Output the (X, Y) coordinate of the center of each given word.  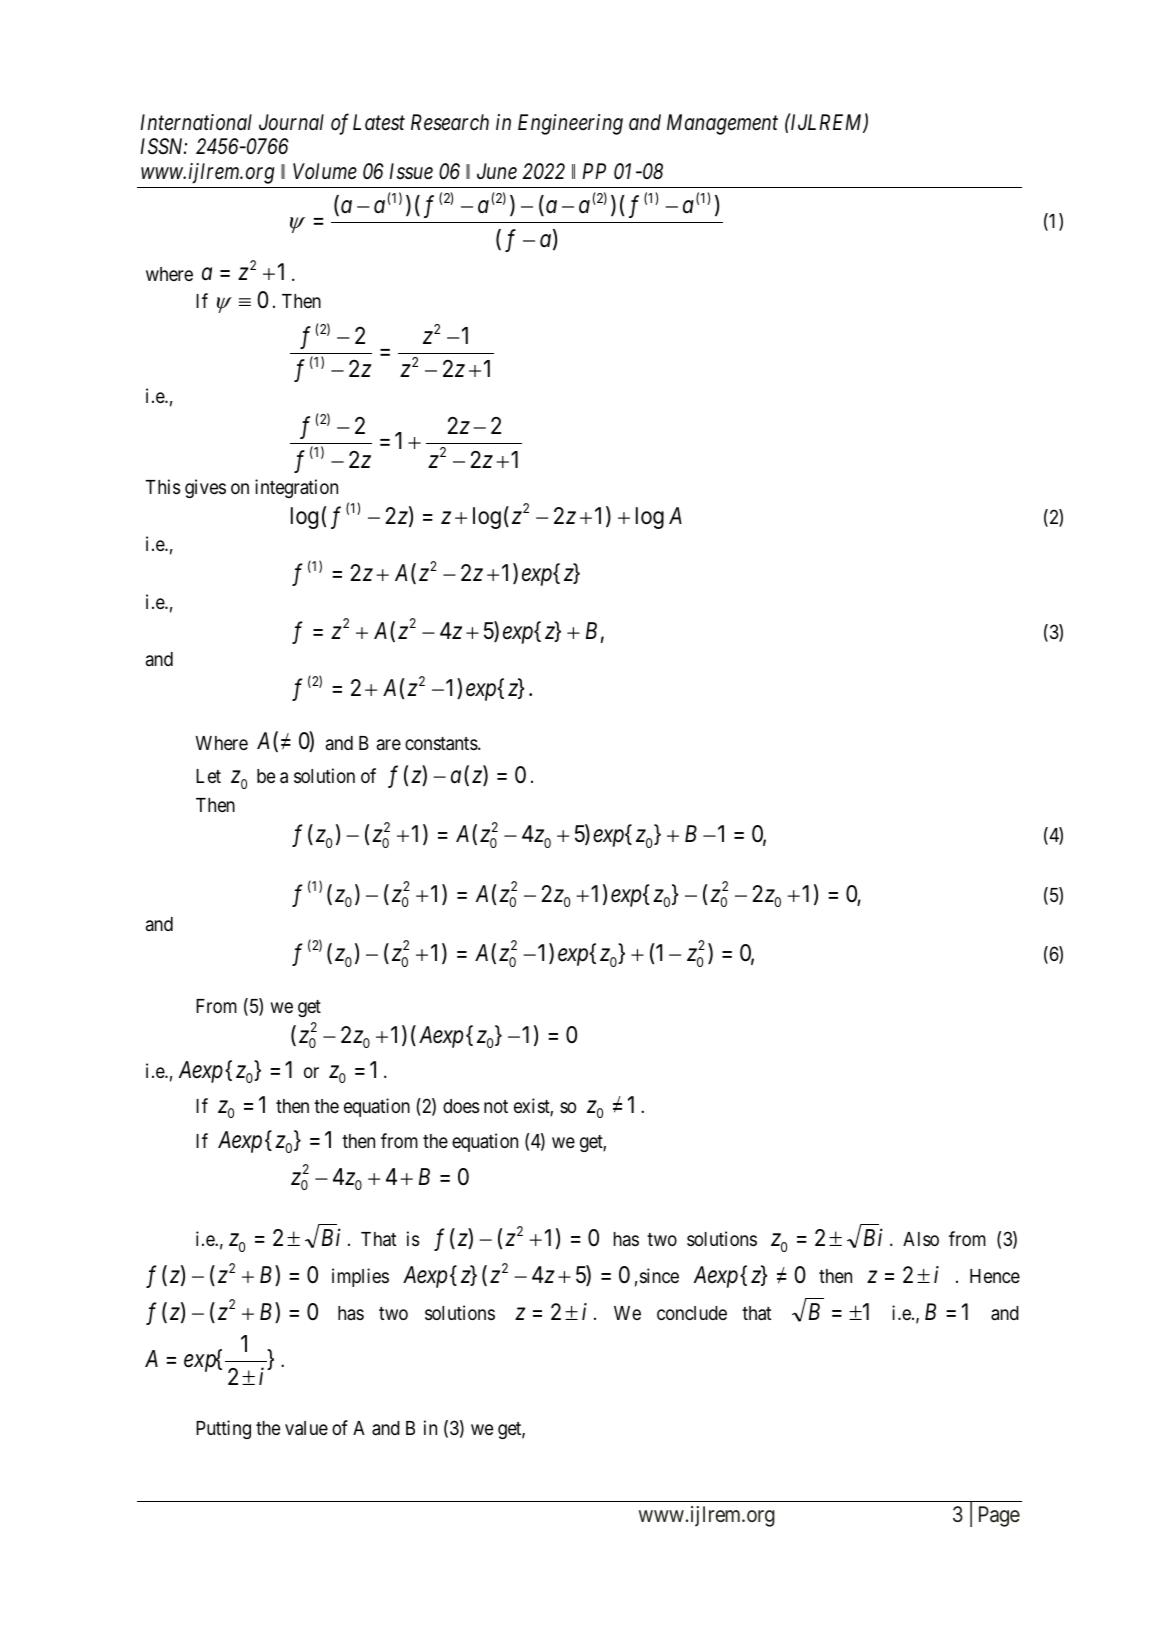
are (389, 744)
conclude (692, 1313)
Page (999, 1516)
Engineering (570, 124)
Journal (291, 122)
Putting (223, 1429)
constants (442, 744)
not (496, 1106)
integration (296, 488)
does (461, 1106)
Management (722, 124)
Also (921, 1239)
